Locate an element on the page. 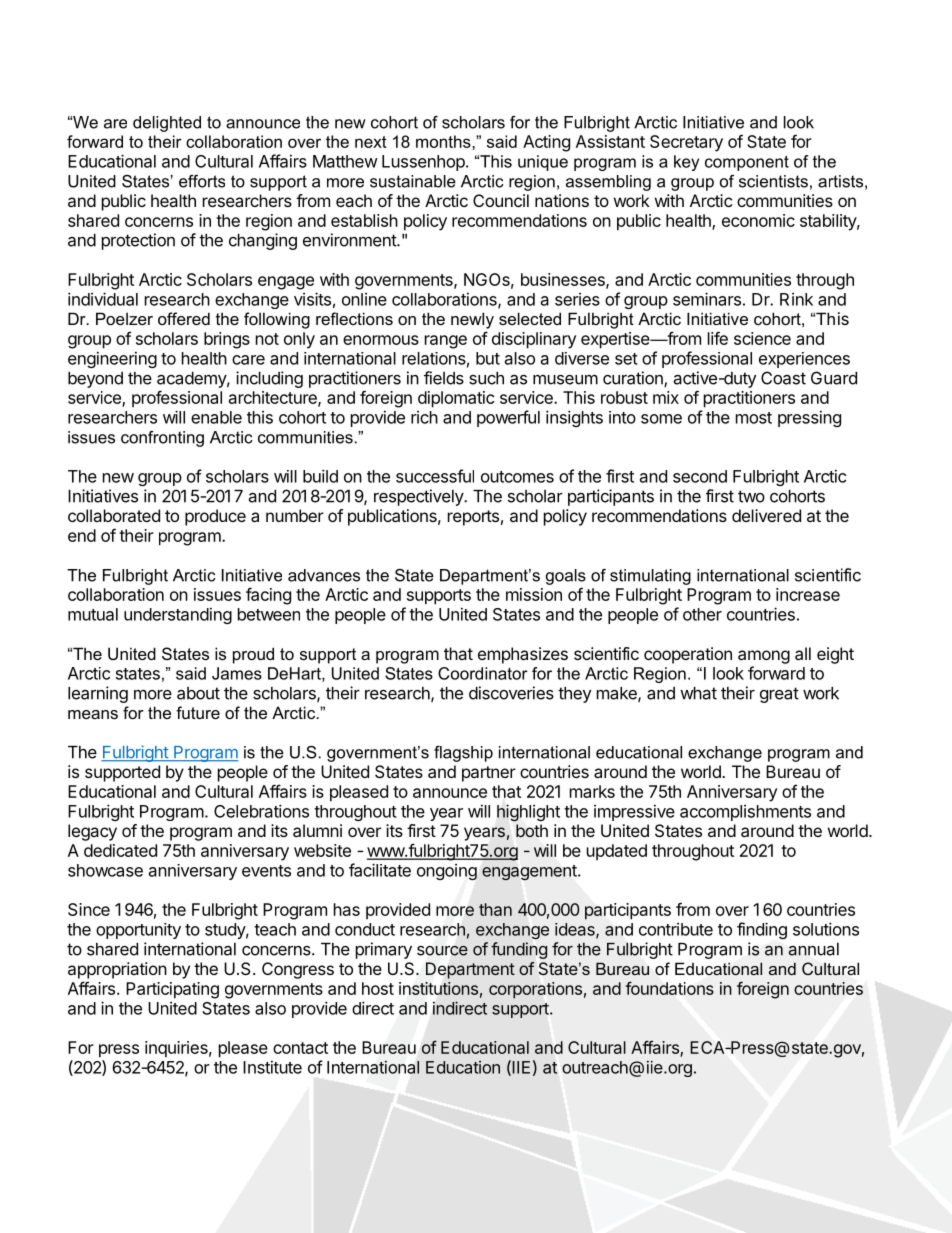 This page has height=1233, width=952. great is located at coordinates (779, 695).
